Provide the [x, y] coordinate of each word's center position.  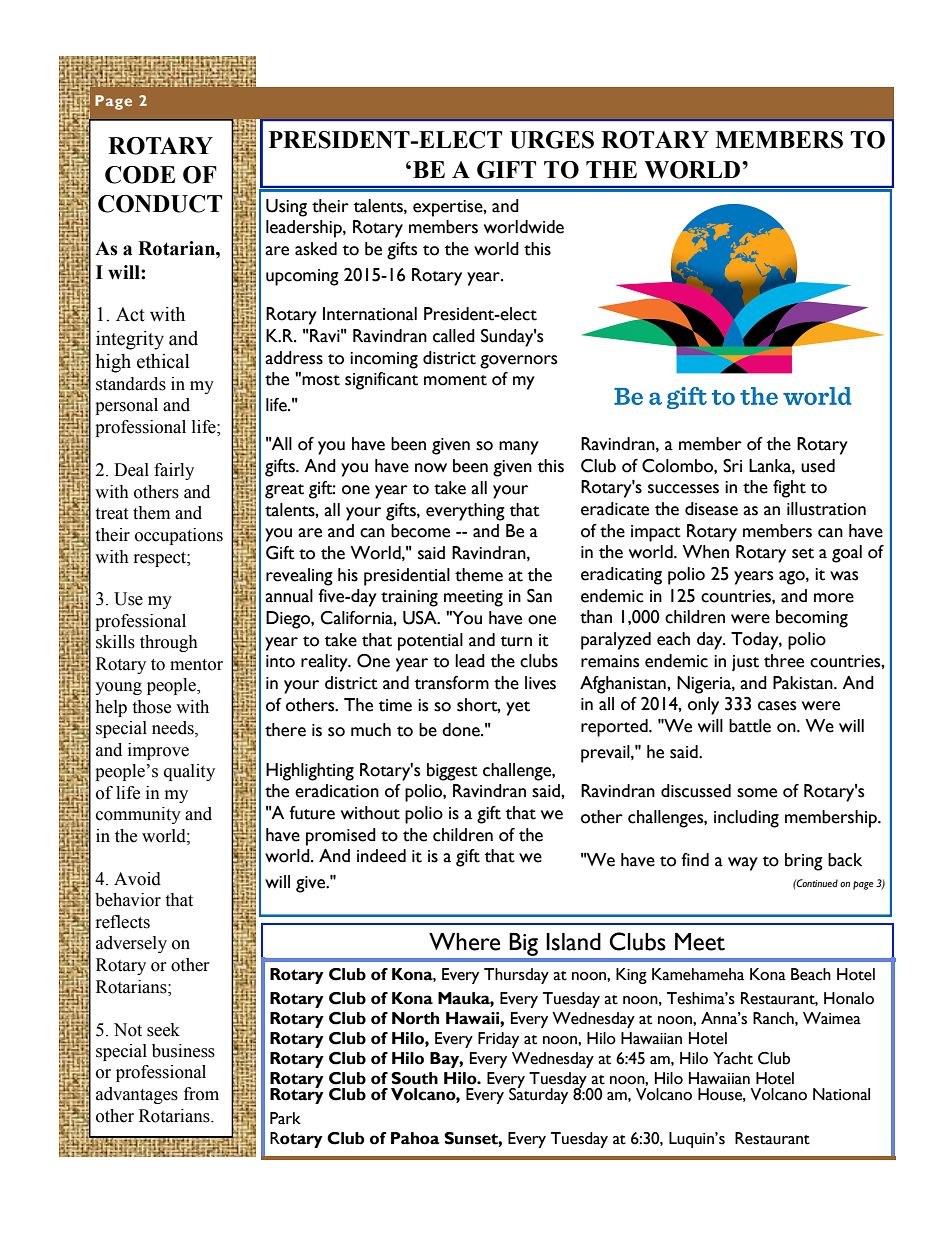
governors [518, 362]
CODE [140, 175]
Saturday [538, 1095]
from [201, 1094]
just [745, 663]
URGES [552, 140]
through [169, 643]
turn [516, 641]
